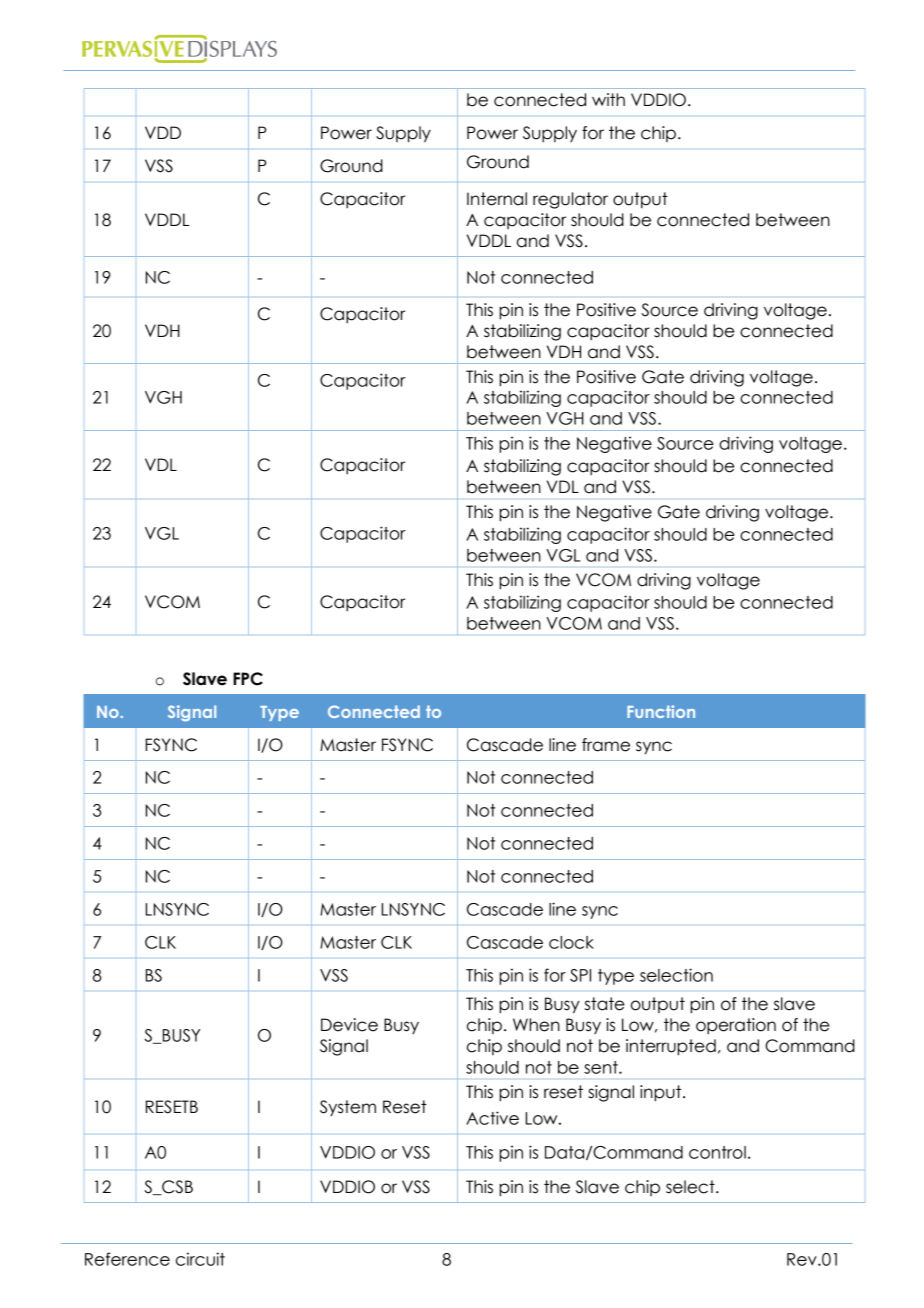  What do you see at coordinates (248, 679) in the screenshot?
I see `FPC` at bounding box center [248, 679].
